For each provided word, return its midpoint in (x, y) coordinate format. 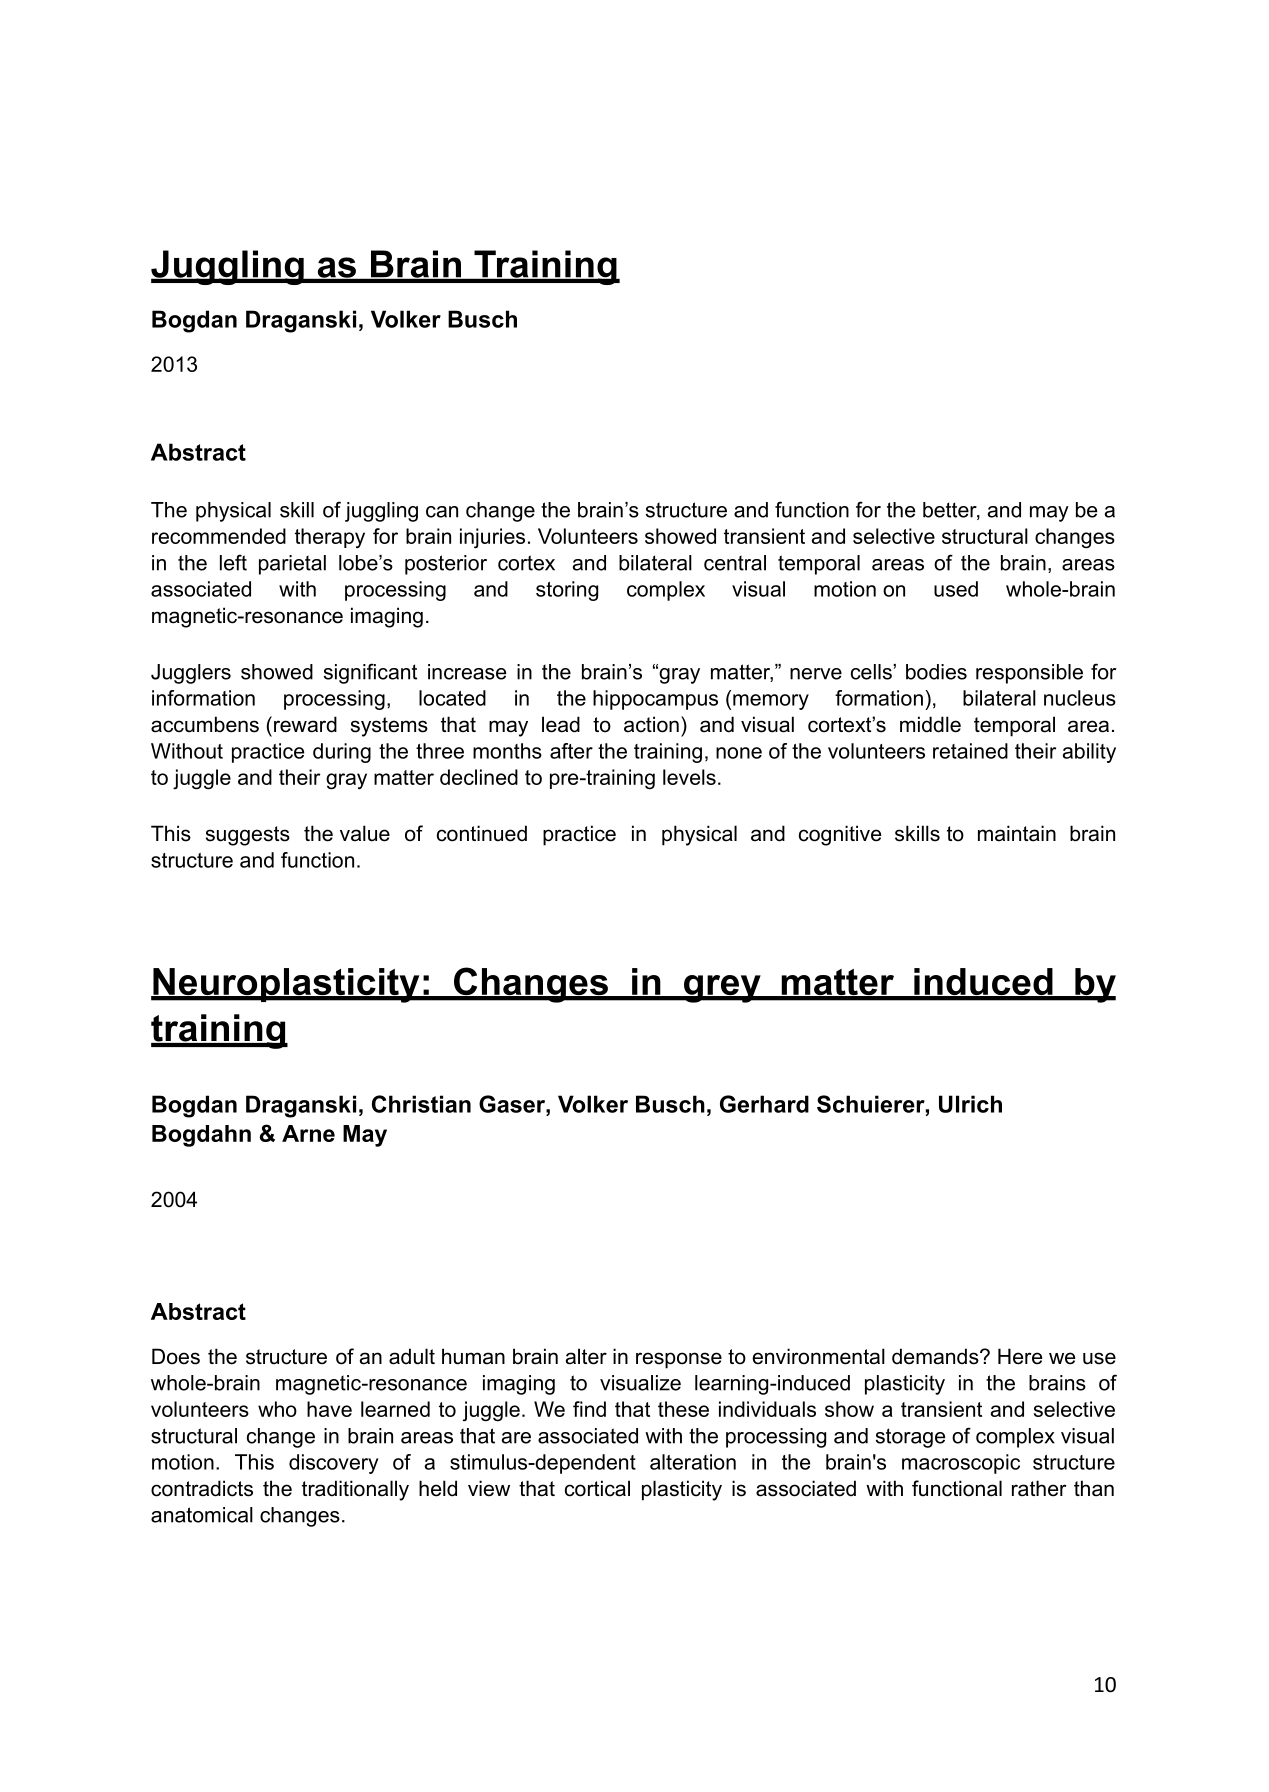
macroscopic (961, 1464)
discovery (334, 1464)
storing (567, 591)
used (956, 589)
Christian (421, 1104)
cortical (597, 1488)
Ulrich (970, 1104)
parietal (292, 565)
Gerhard (764, 1104)
